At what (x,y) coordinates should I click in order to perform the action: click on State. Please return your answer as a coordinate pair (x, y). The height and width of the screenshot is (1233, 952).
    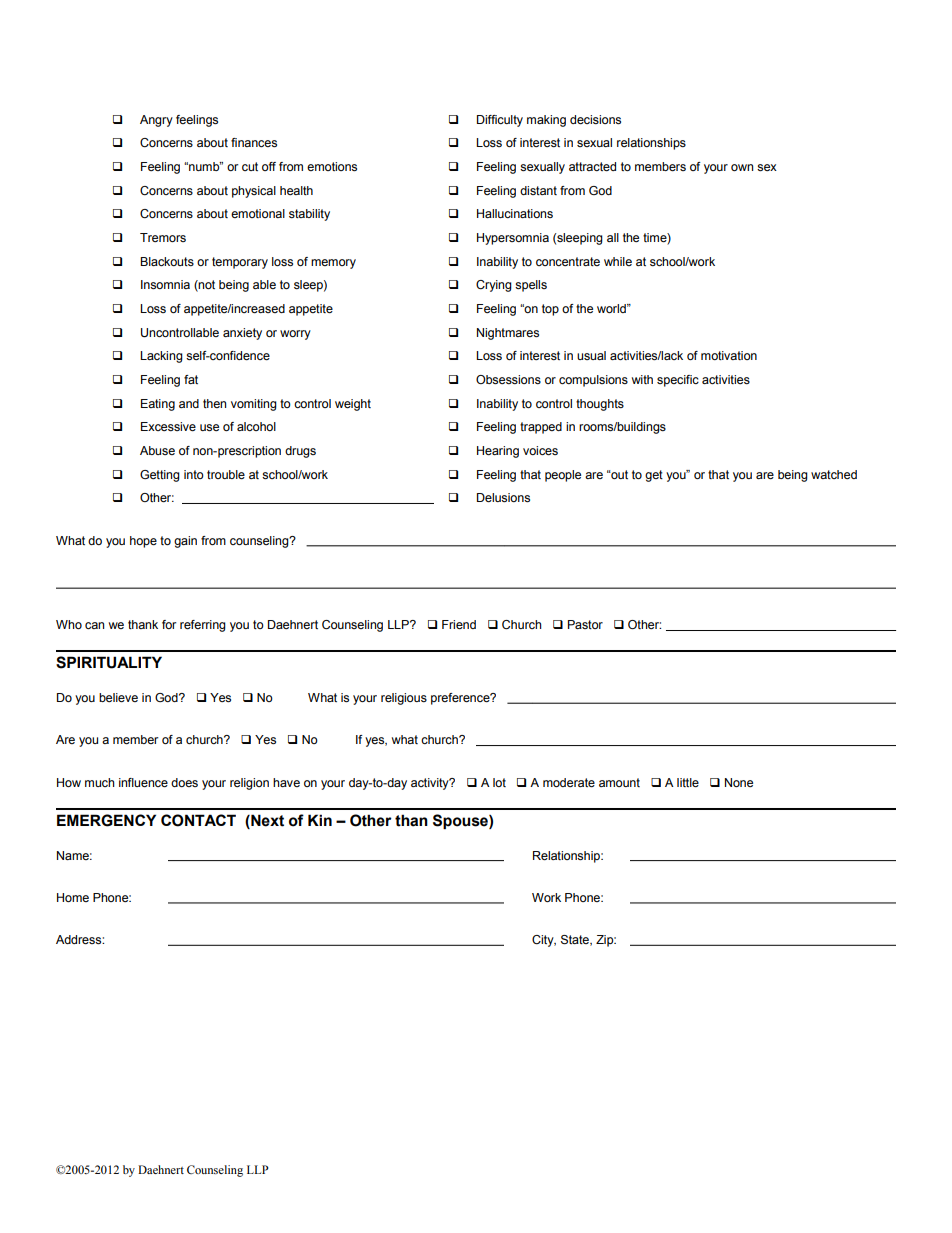
    Looking at the image, I should click on (576, 940).
